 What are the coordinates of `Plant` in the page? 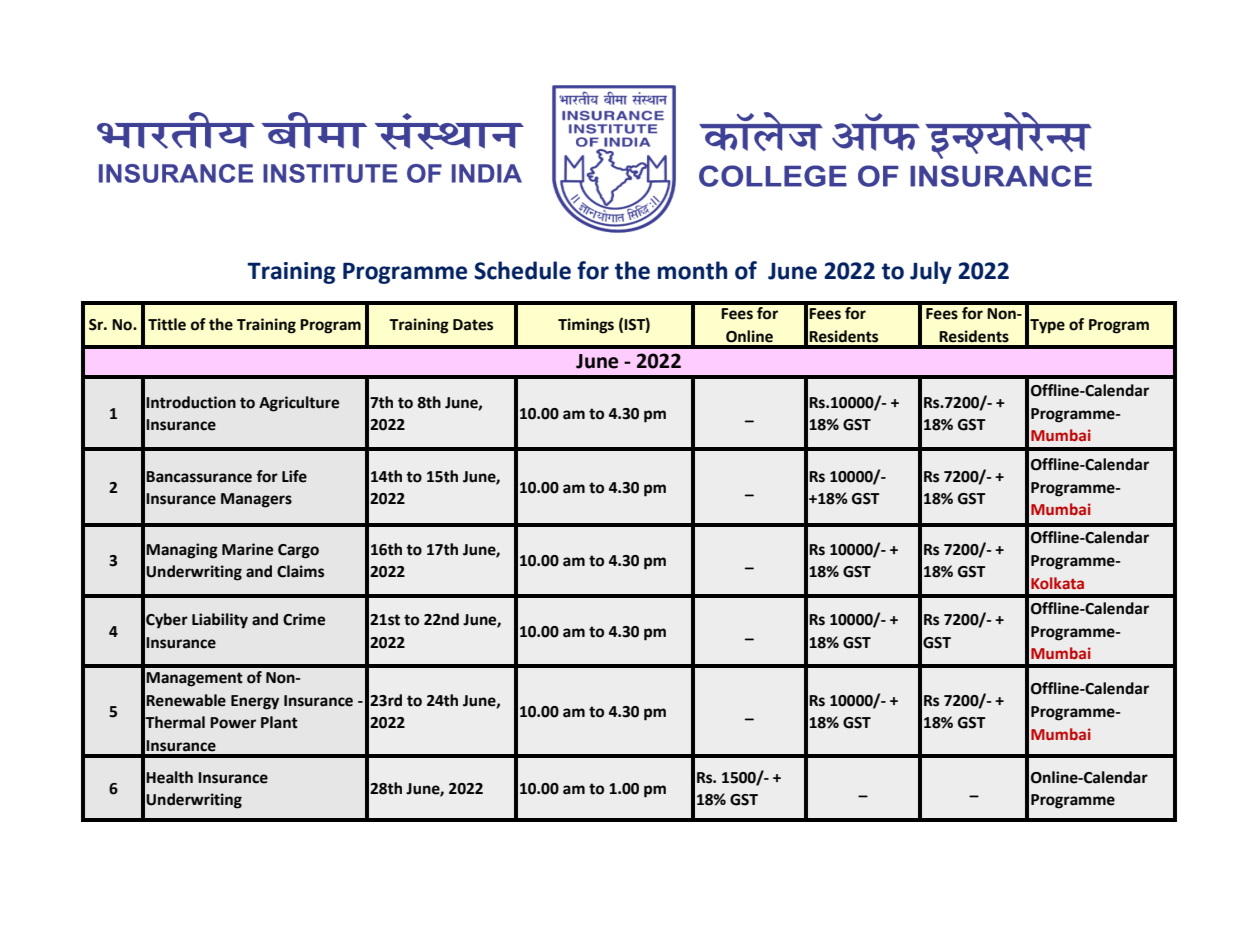 It's located at (279, 722).
